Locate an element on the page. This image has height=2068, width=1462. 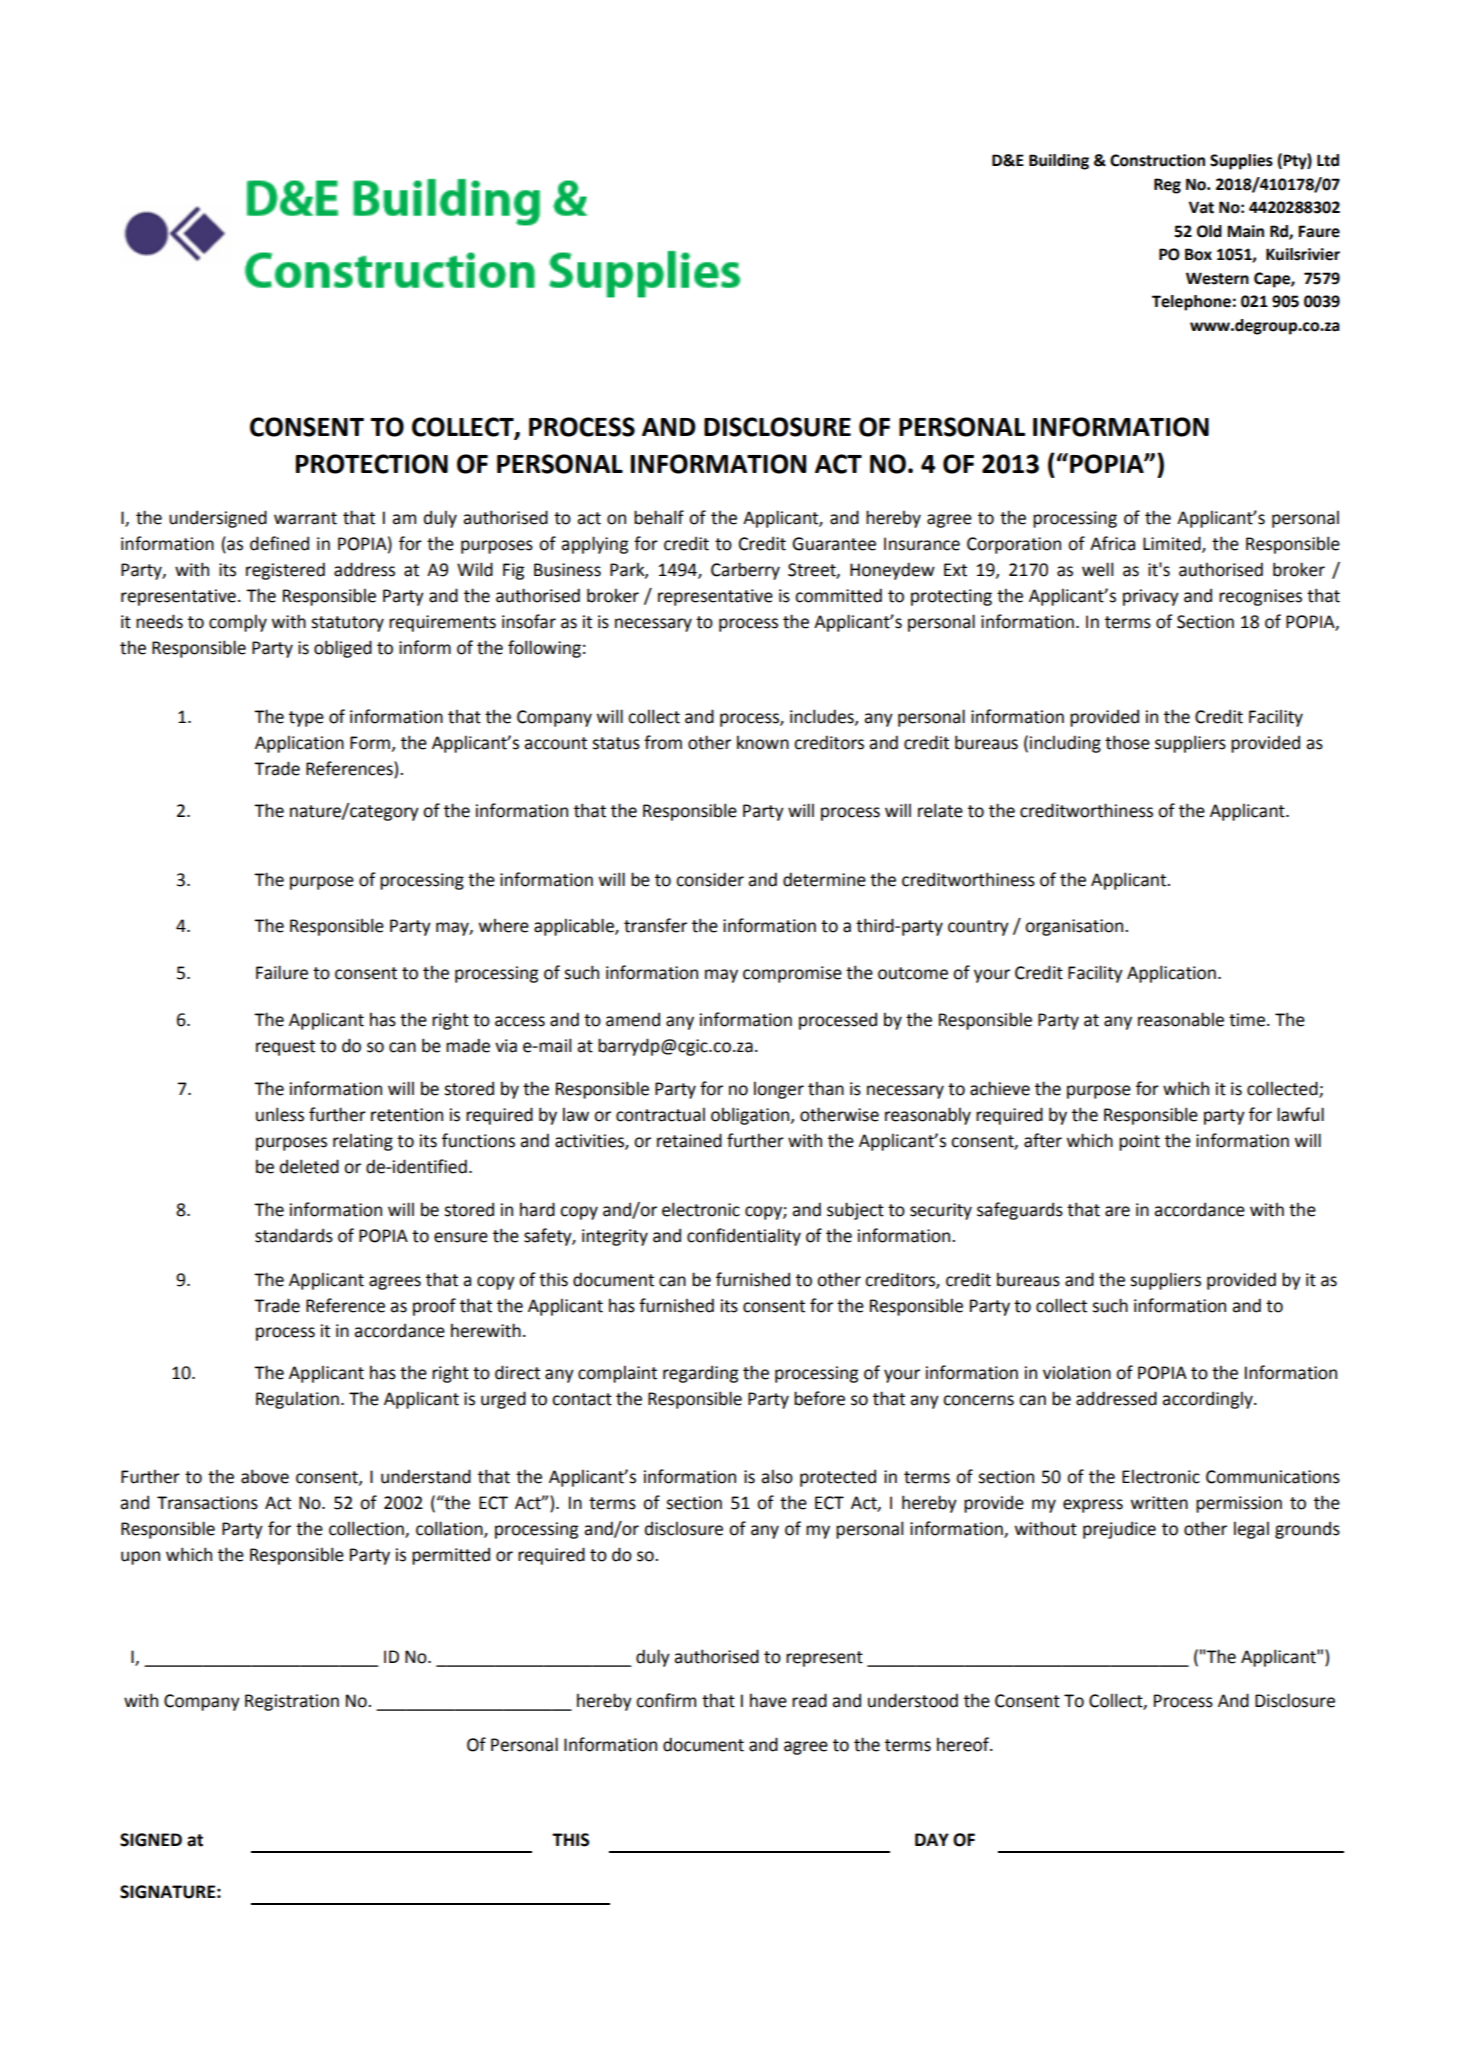
have is located at coordinates (768, 1700).
